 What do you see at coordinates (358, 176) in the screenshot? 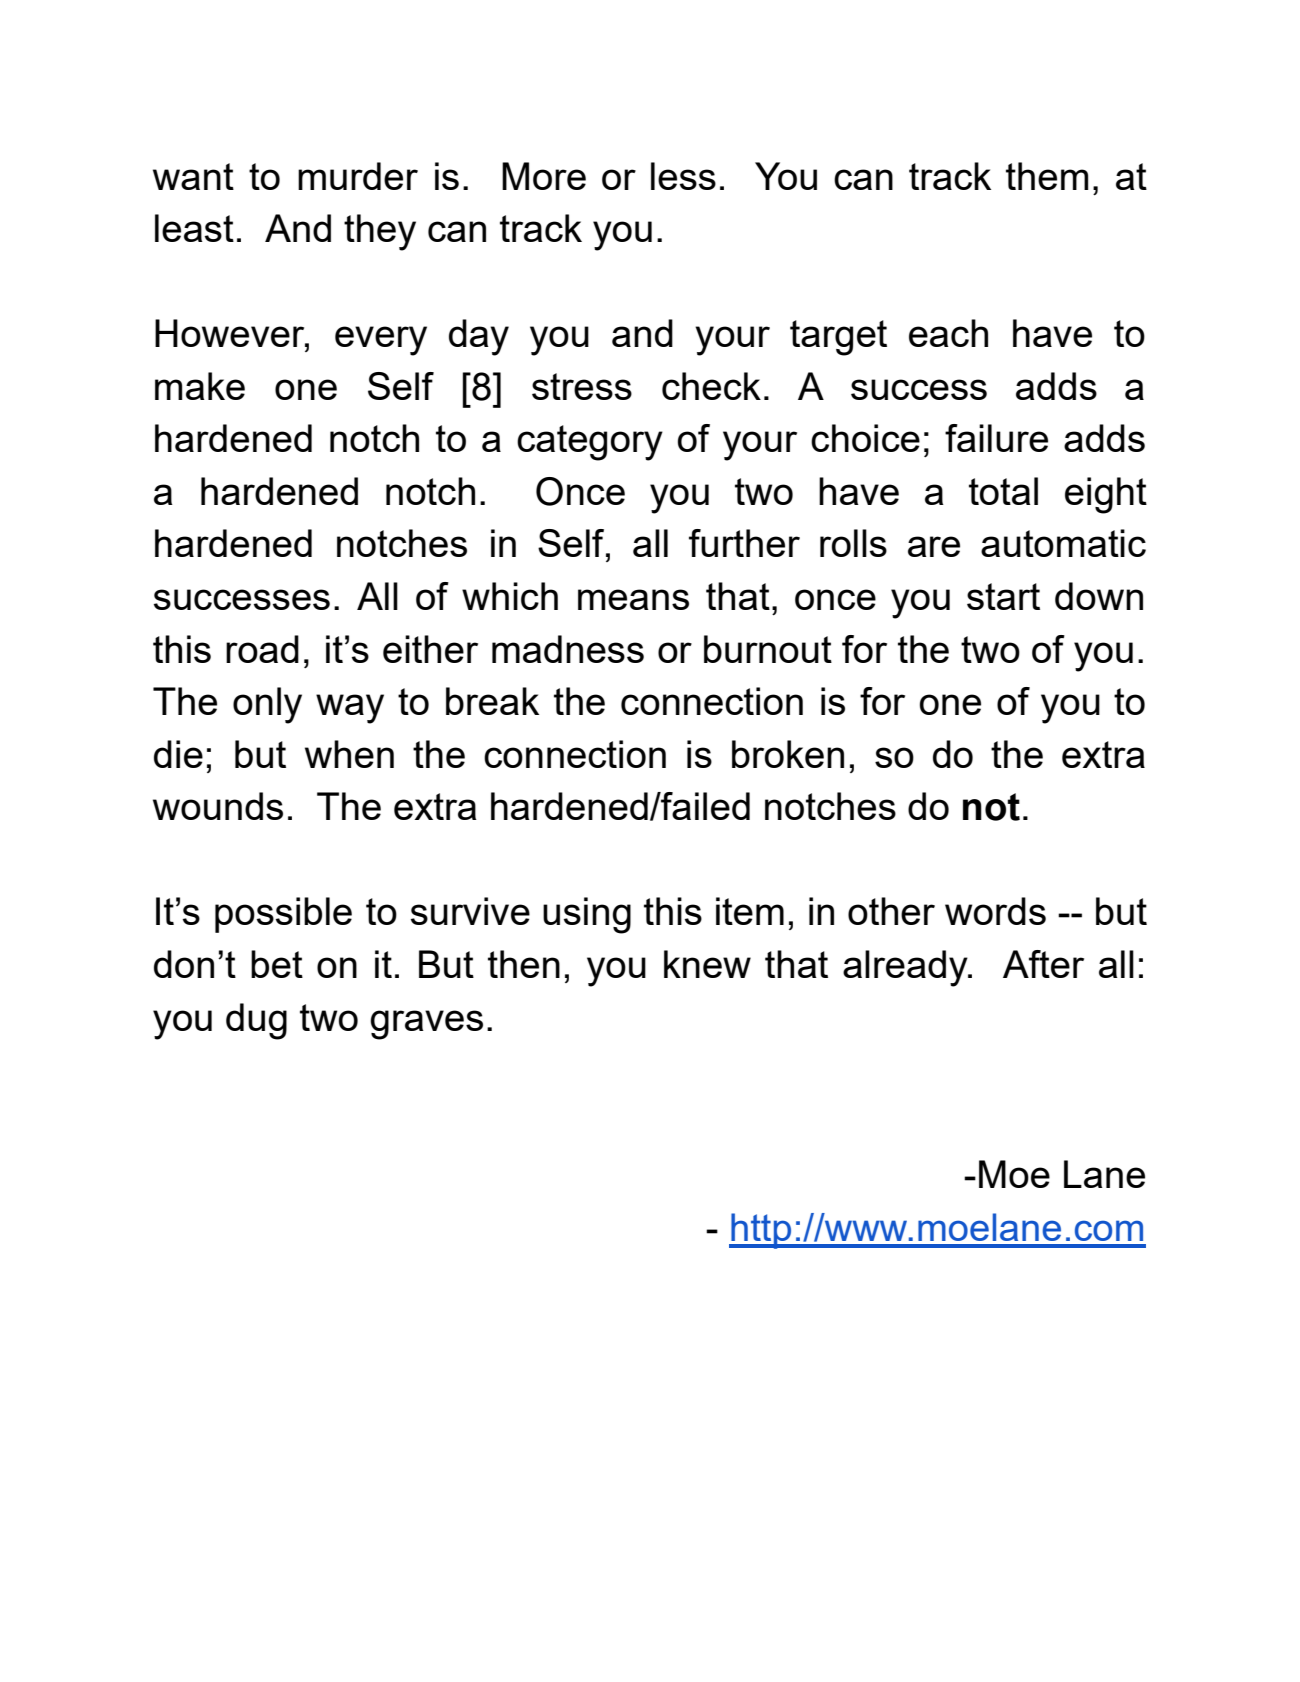
I see `murder` at bounding box center [358, 176].
